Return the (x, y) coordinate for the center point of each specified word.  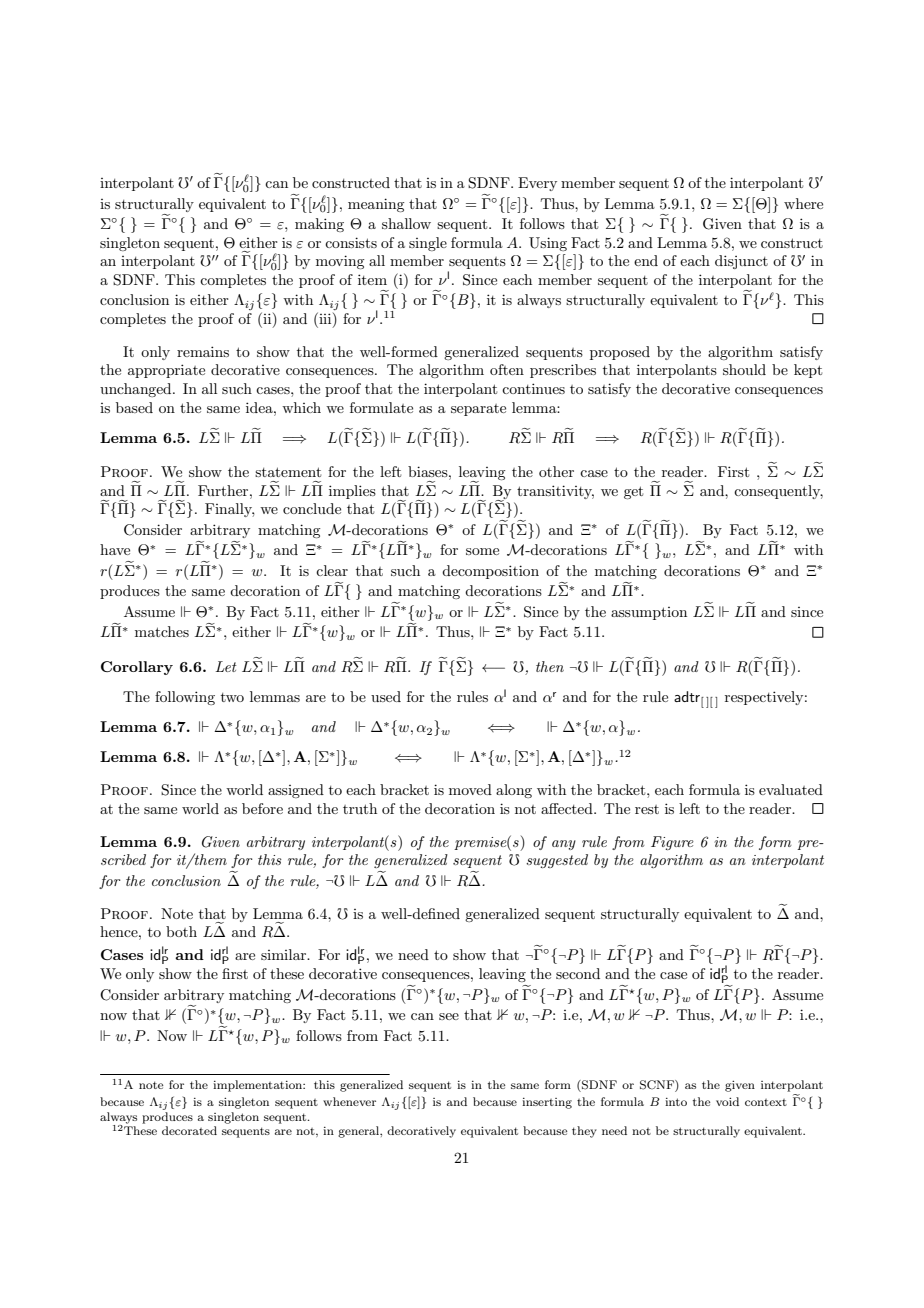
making (319, 225)
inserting (547, 1103)
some (482, 551)
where (803, 203)
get (633, 492)
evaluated (791, 789)
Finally (229, 510)
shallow (406, 223)
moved (470, 789)
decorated (189, 1130)
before (262, 808)
